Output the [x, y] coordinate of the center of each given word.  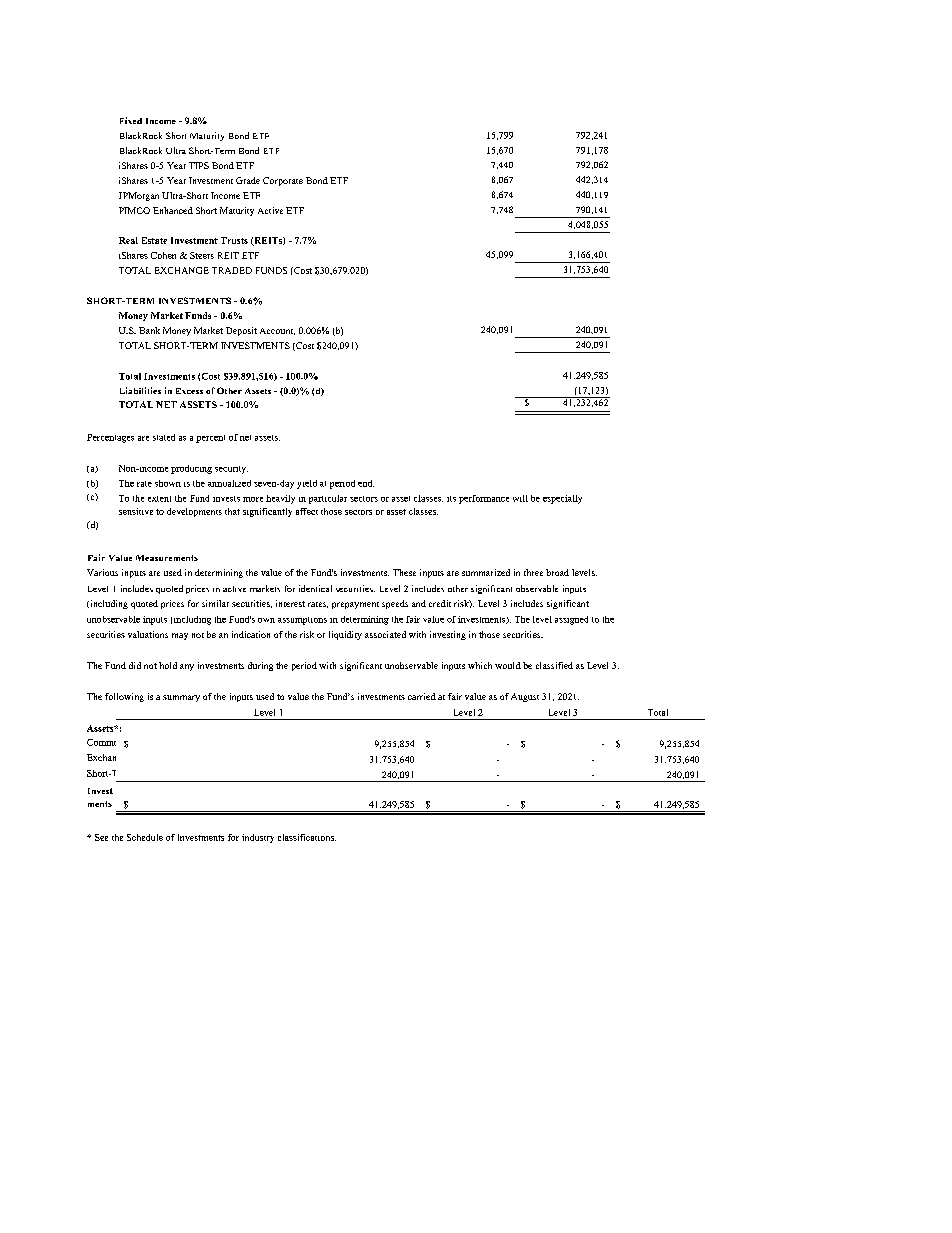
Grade [248, 180]
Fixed [131, 120]
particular [328, 499]
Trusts [234, 240]
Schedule [145, 837]
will [520, 498]
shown [168, 483]
